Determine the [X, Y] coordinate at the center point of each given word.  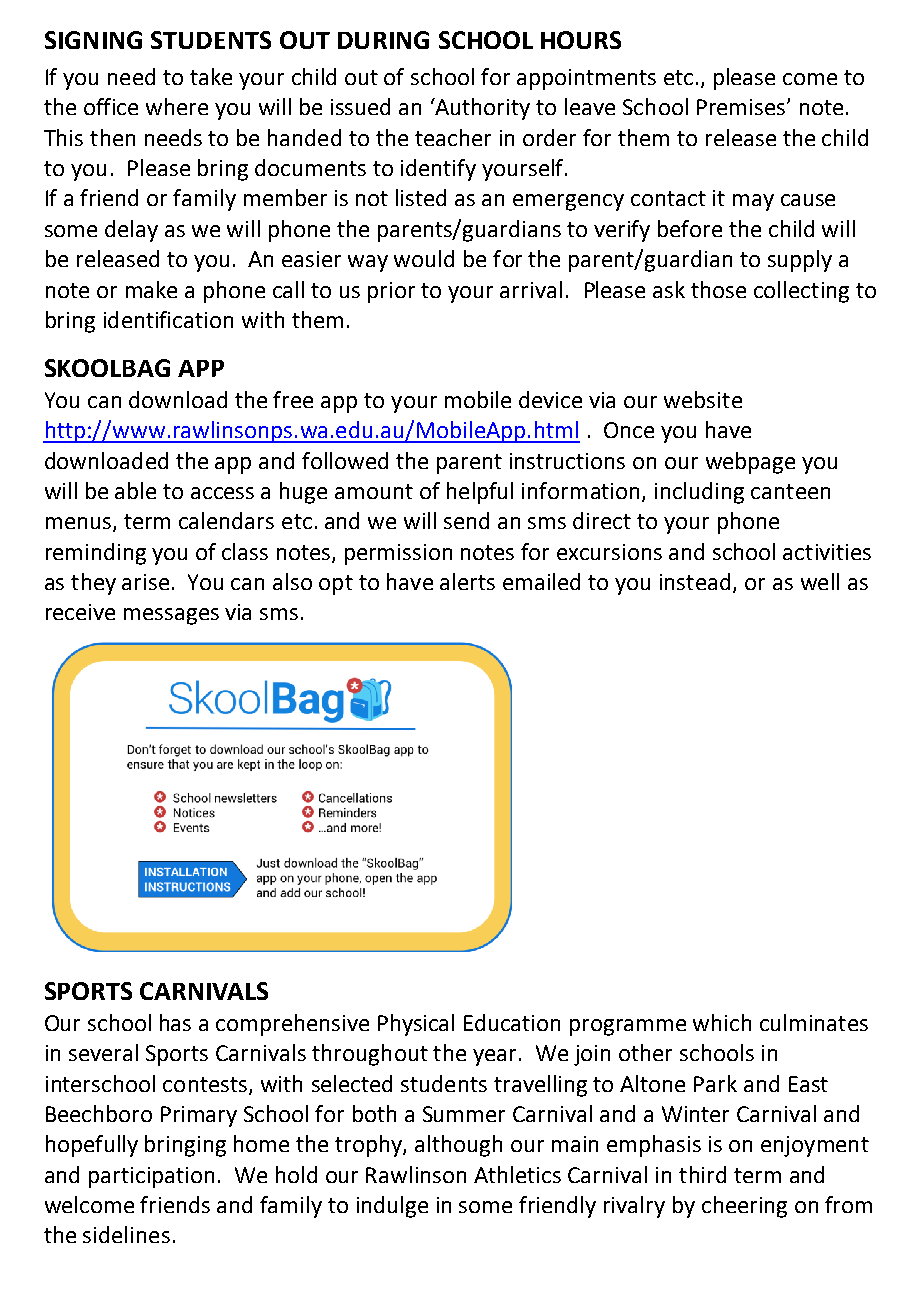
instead [695, 581]
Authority [481, 109]
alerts [467, 581]
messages [171, 616]
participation [151, 1177]
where [177, 106]
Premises [742, 107]
